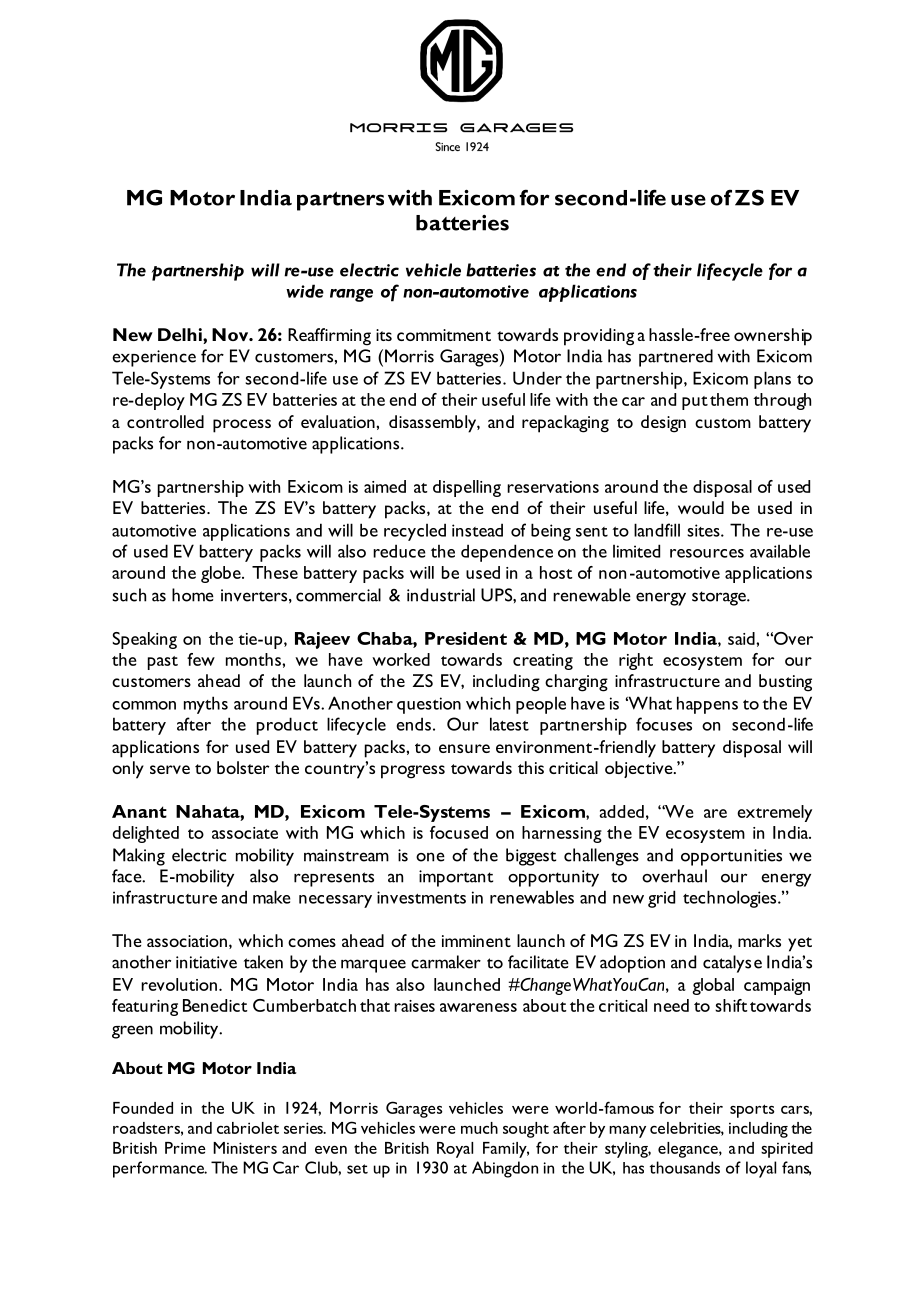 This screenshot has width=924, height=1308. Describe the element at coordinates (185, 1148) in the screenshot. I see `Prime` at that location.
